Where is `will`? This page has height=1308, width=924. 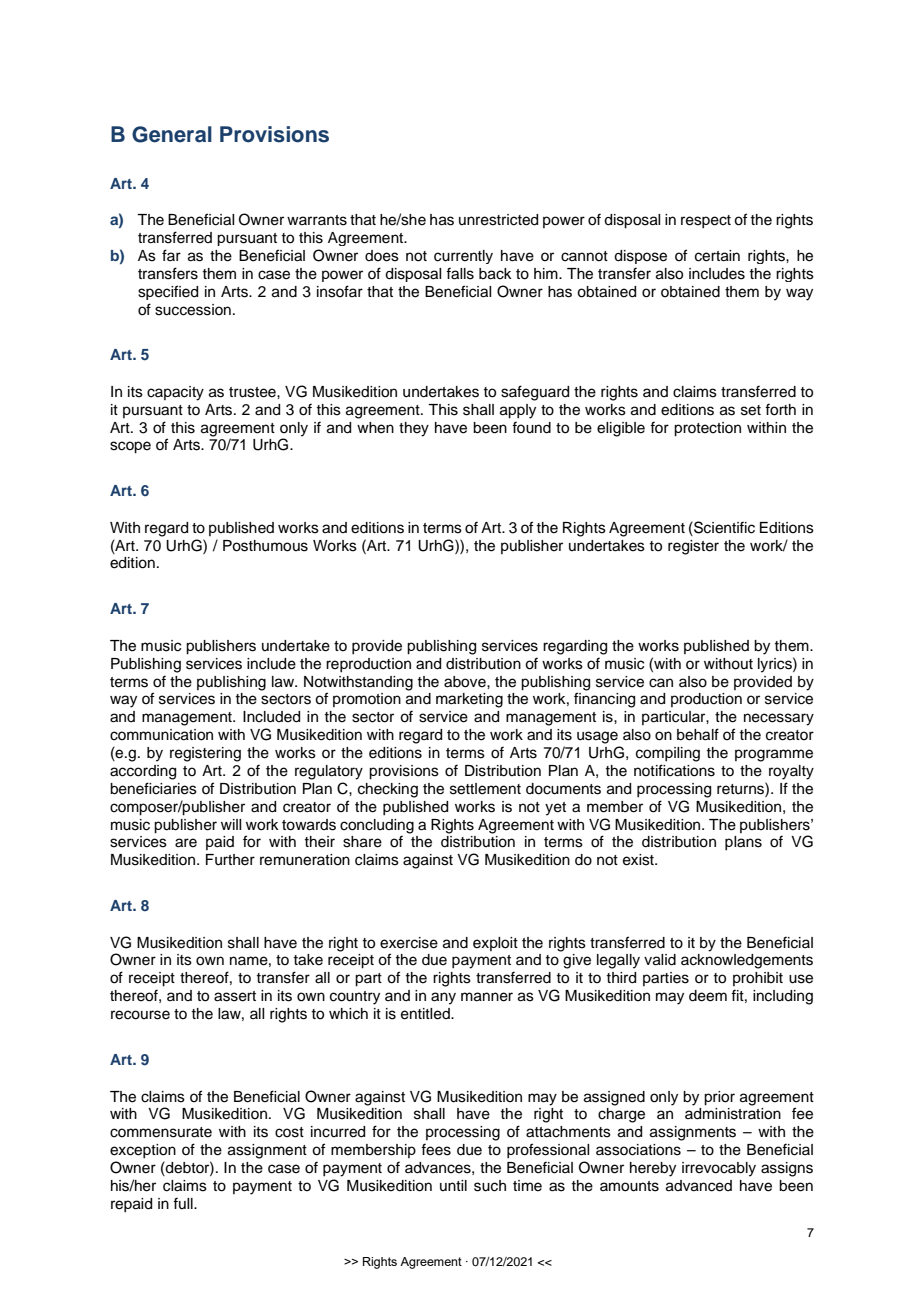 will is located at coordinates (231, 824).
